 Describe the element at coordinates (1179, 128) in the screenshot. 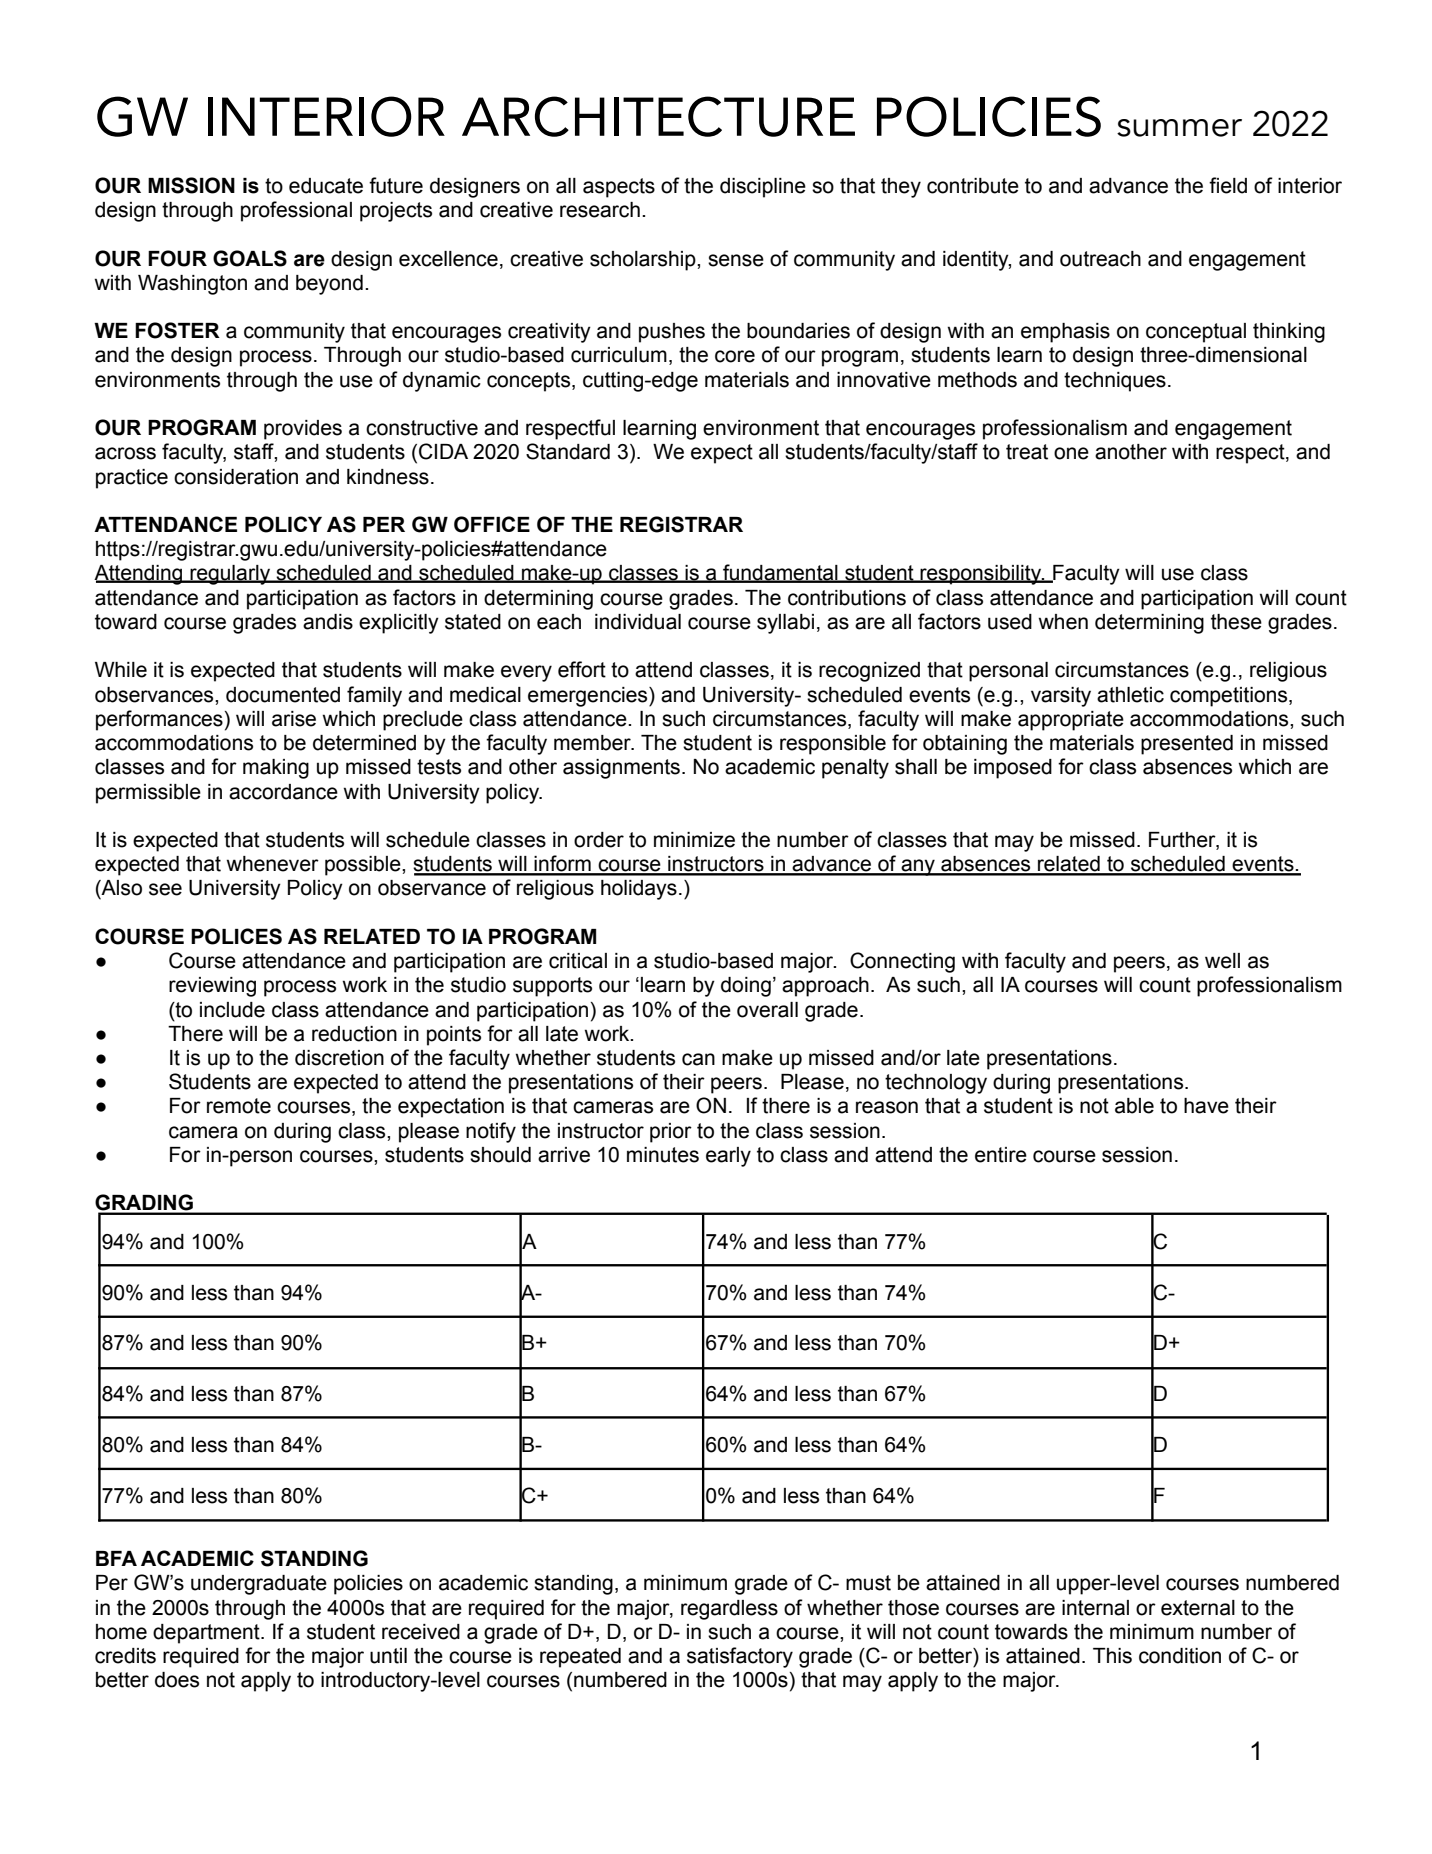

I see `summer` at that location.
